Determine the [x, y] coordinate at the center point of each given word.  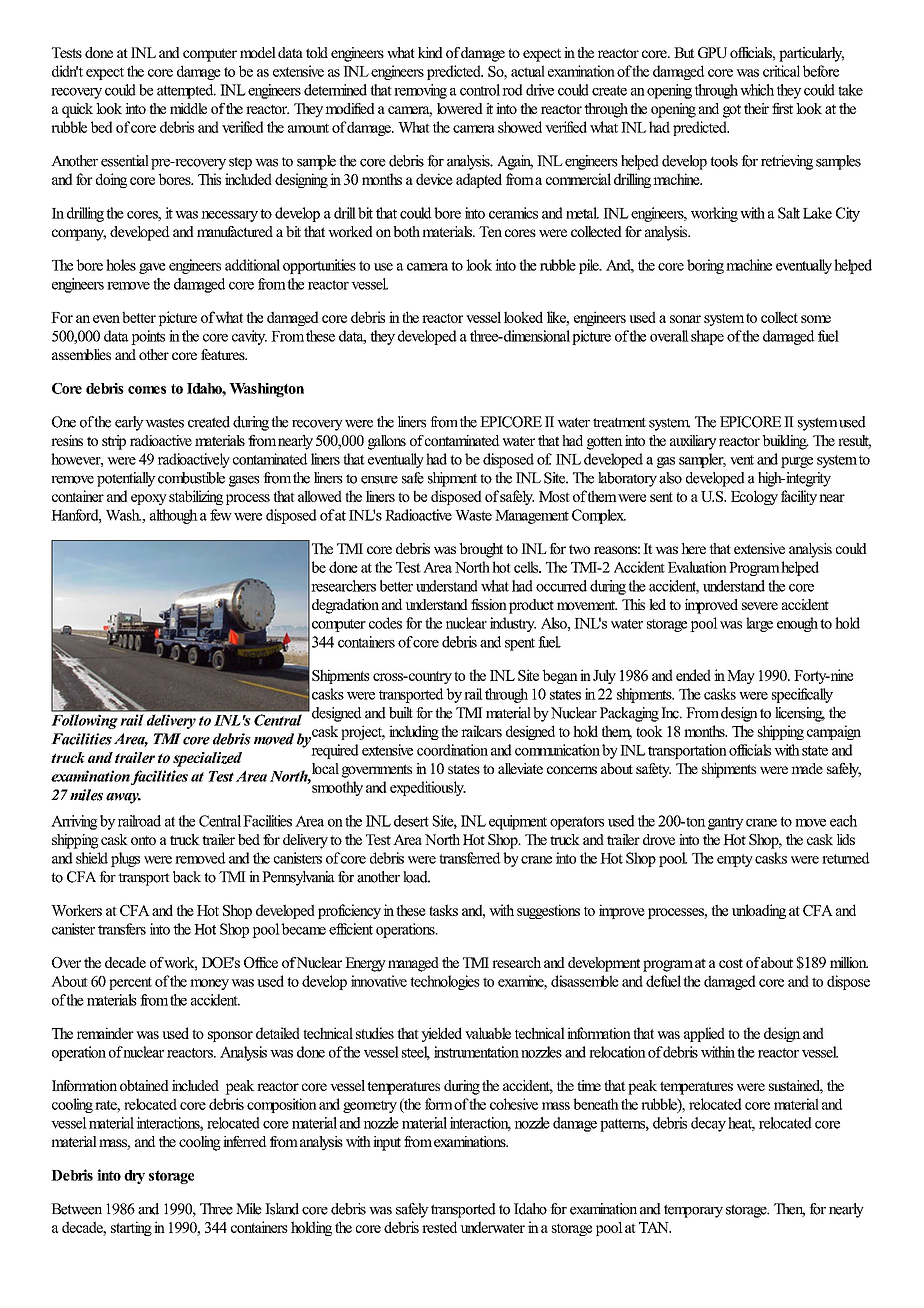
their [756, 108]
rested [439, 1227]
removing [420, 91]
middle [188, 108]
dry [134, 1177]
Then [789, 1210]
